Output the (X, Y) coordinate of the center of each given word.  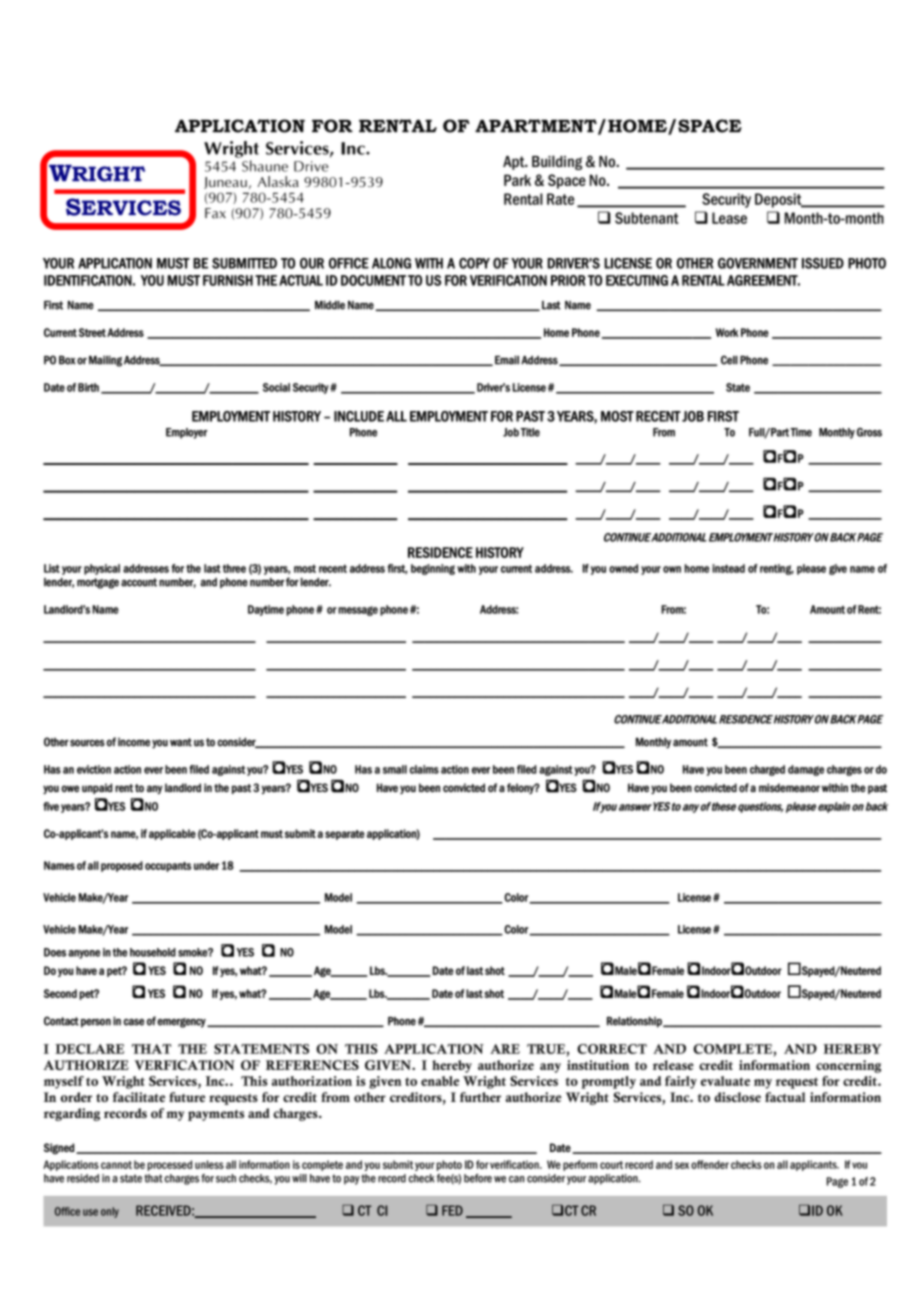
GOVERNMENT (758, 263)
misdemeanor (789, 787)
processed (169, 1165)
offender (710, 1164)
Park (517, 180)
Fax (215, 213)
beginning (433, 569)
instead (728, 568)
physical (102, 569)
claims (424, 769)
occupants (168, 867)
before (478, 1178)
